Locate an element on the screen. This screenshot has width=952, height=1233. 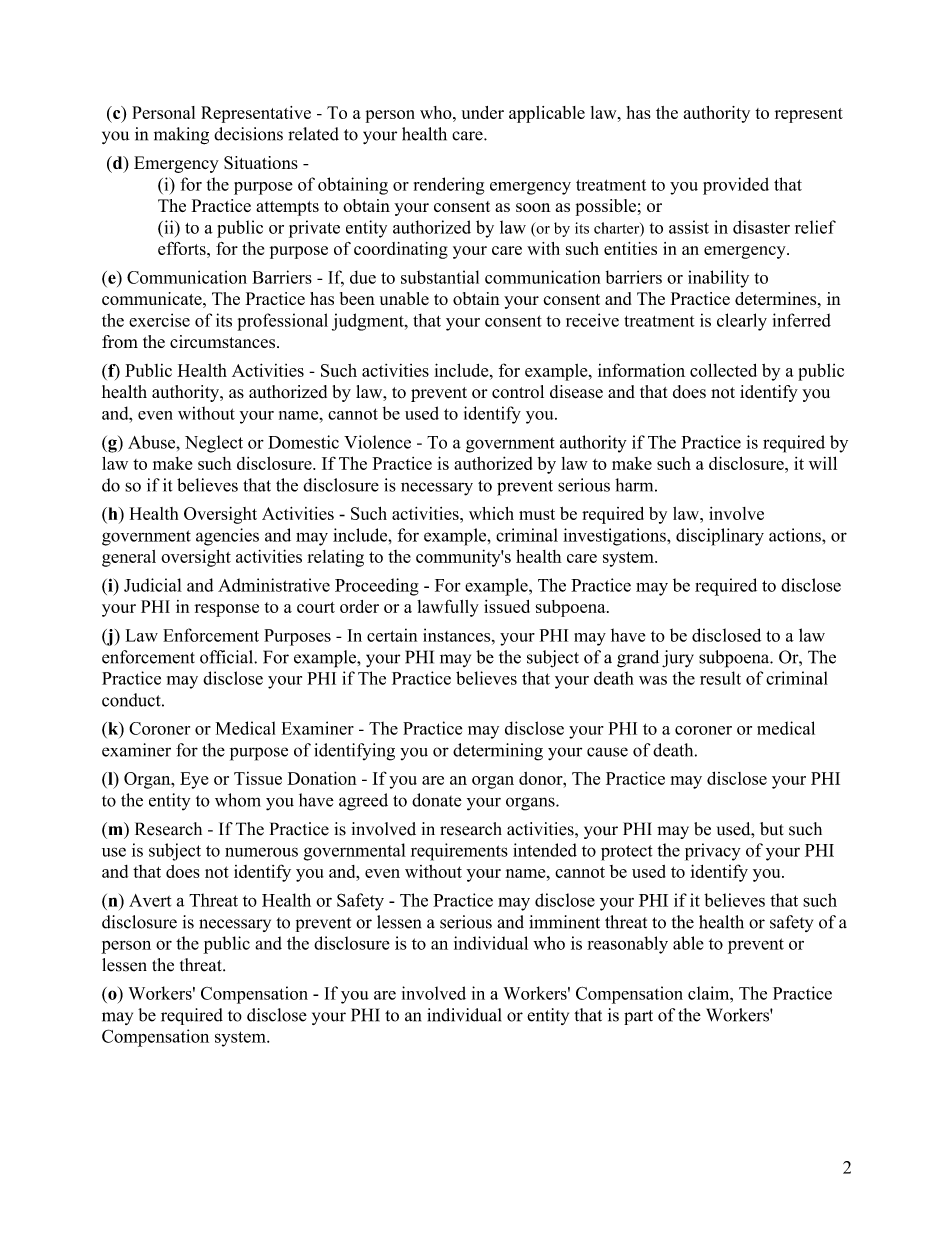
Neglect is located at coordinates (214, 444).
